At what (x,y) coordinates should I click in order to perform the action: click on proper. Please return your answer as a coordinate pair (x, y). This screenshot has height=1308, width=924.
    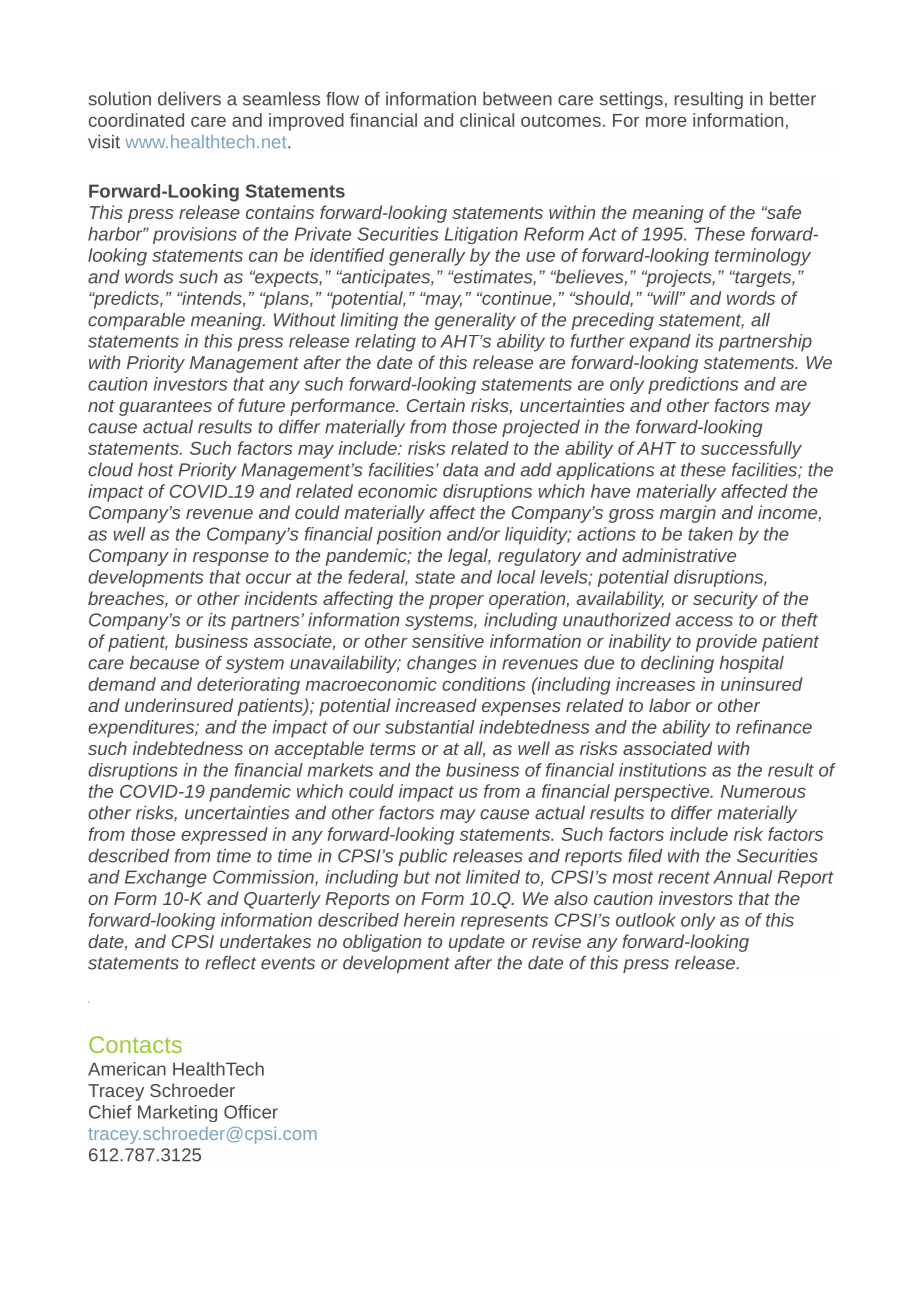
    Looking at the image, I should click on (456, 602).
